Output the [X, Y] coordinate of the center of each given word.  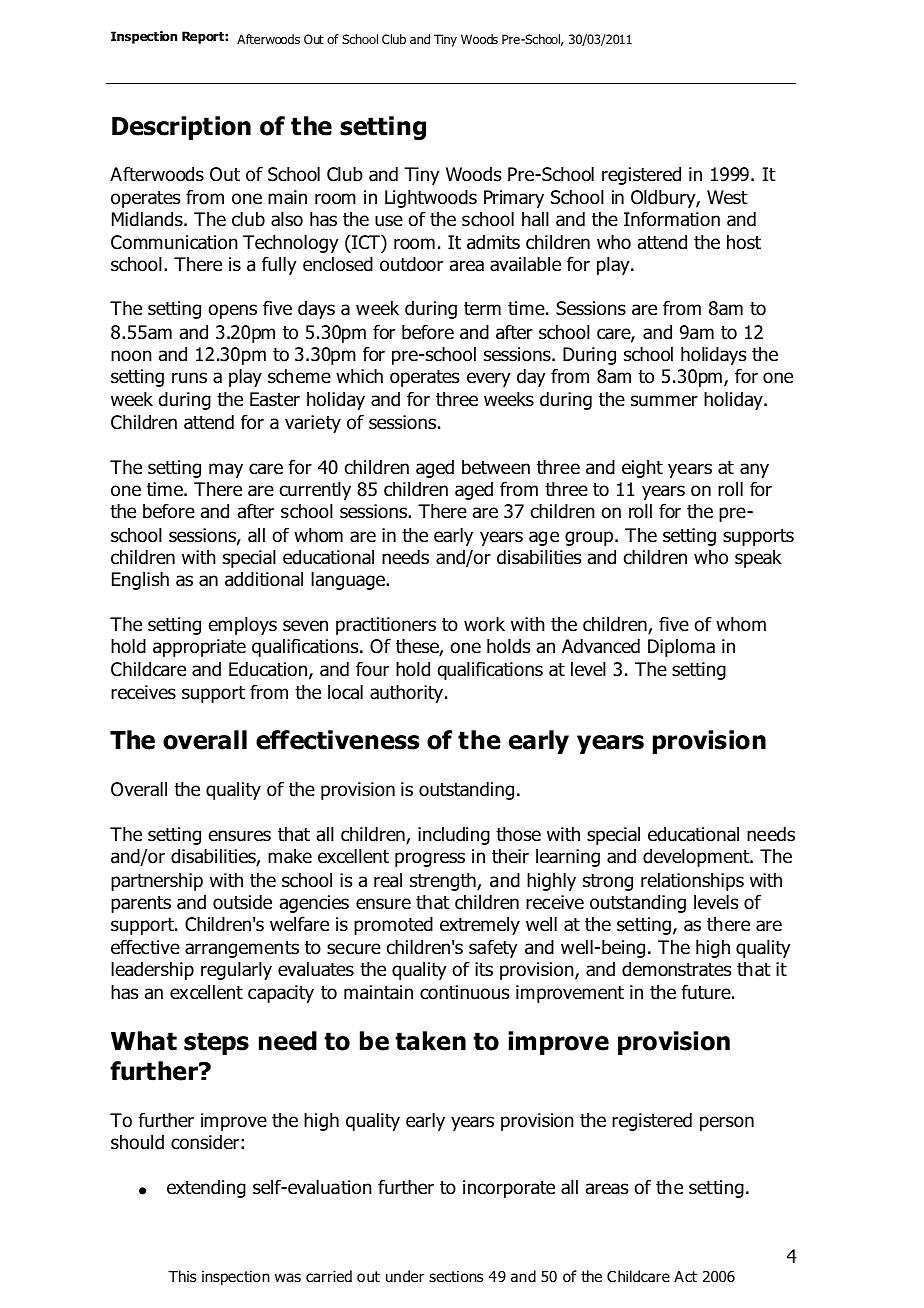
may [226, 470]
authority [408, 694]
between [496, 467]
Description [181, 128]
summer [664, 401]
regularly [236, 971]
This [182, 1276]
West [727, 197]
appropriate [199, 648]
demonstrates [676, 969]
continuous [464, 992]
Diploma [681, 648]
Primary [514, 199]
